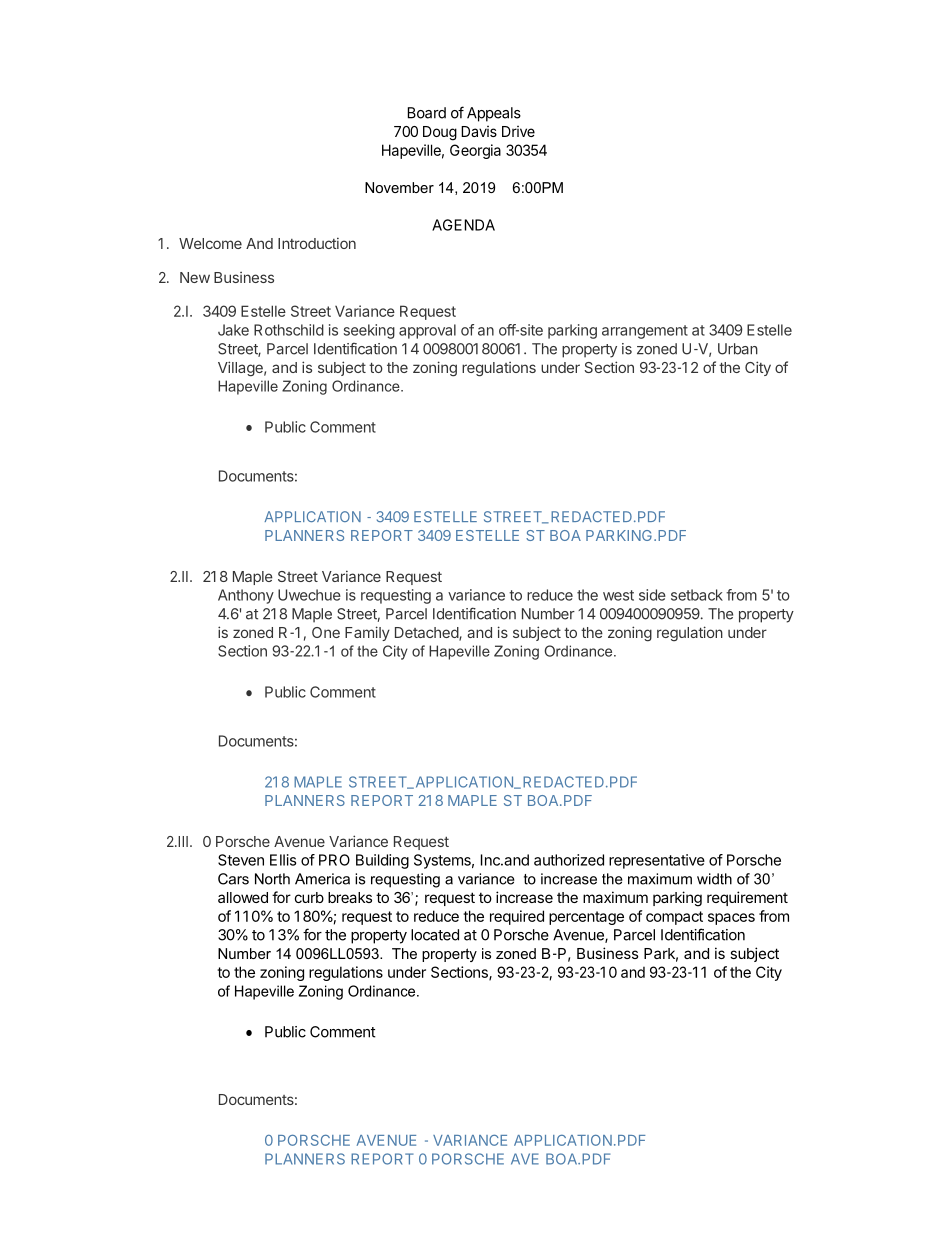 Image resolution: width=952 pixels, height=1233 pixels. What do you see at coordinates (697, 595) in the page?
I see `setback` at bounding box center [697, 595].
